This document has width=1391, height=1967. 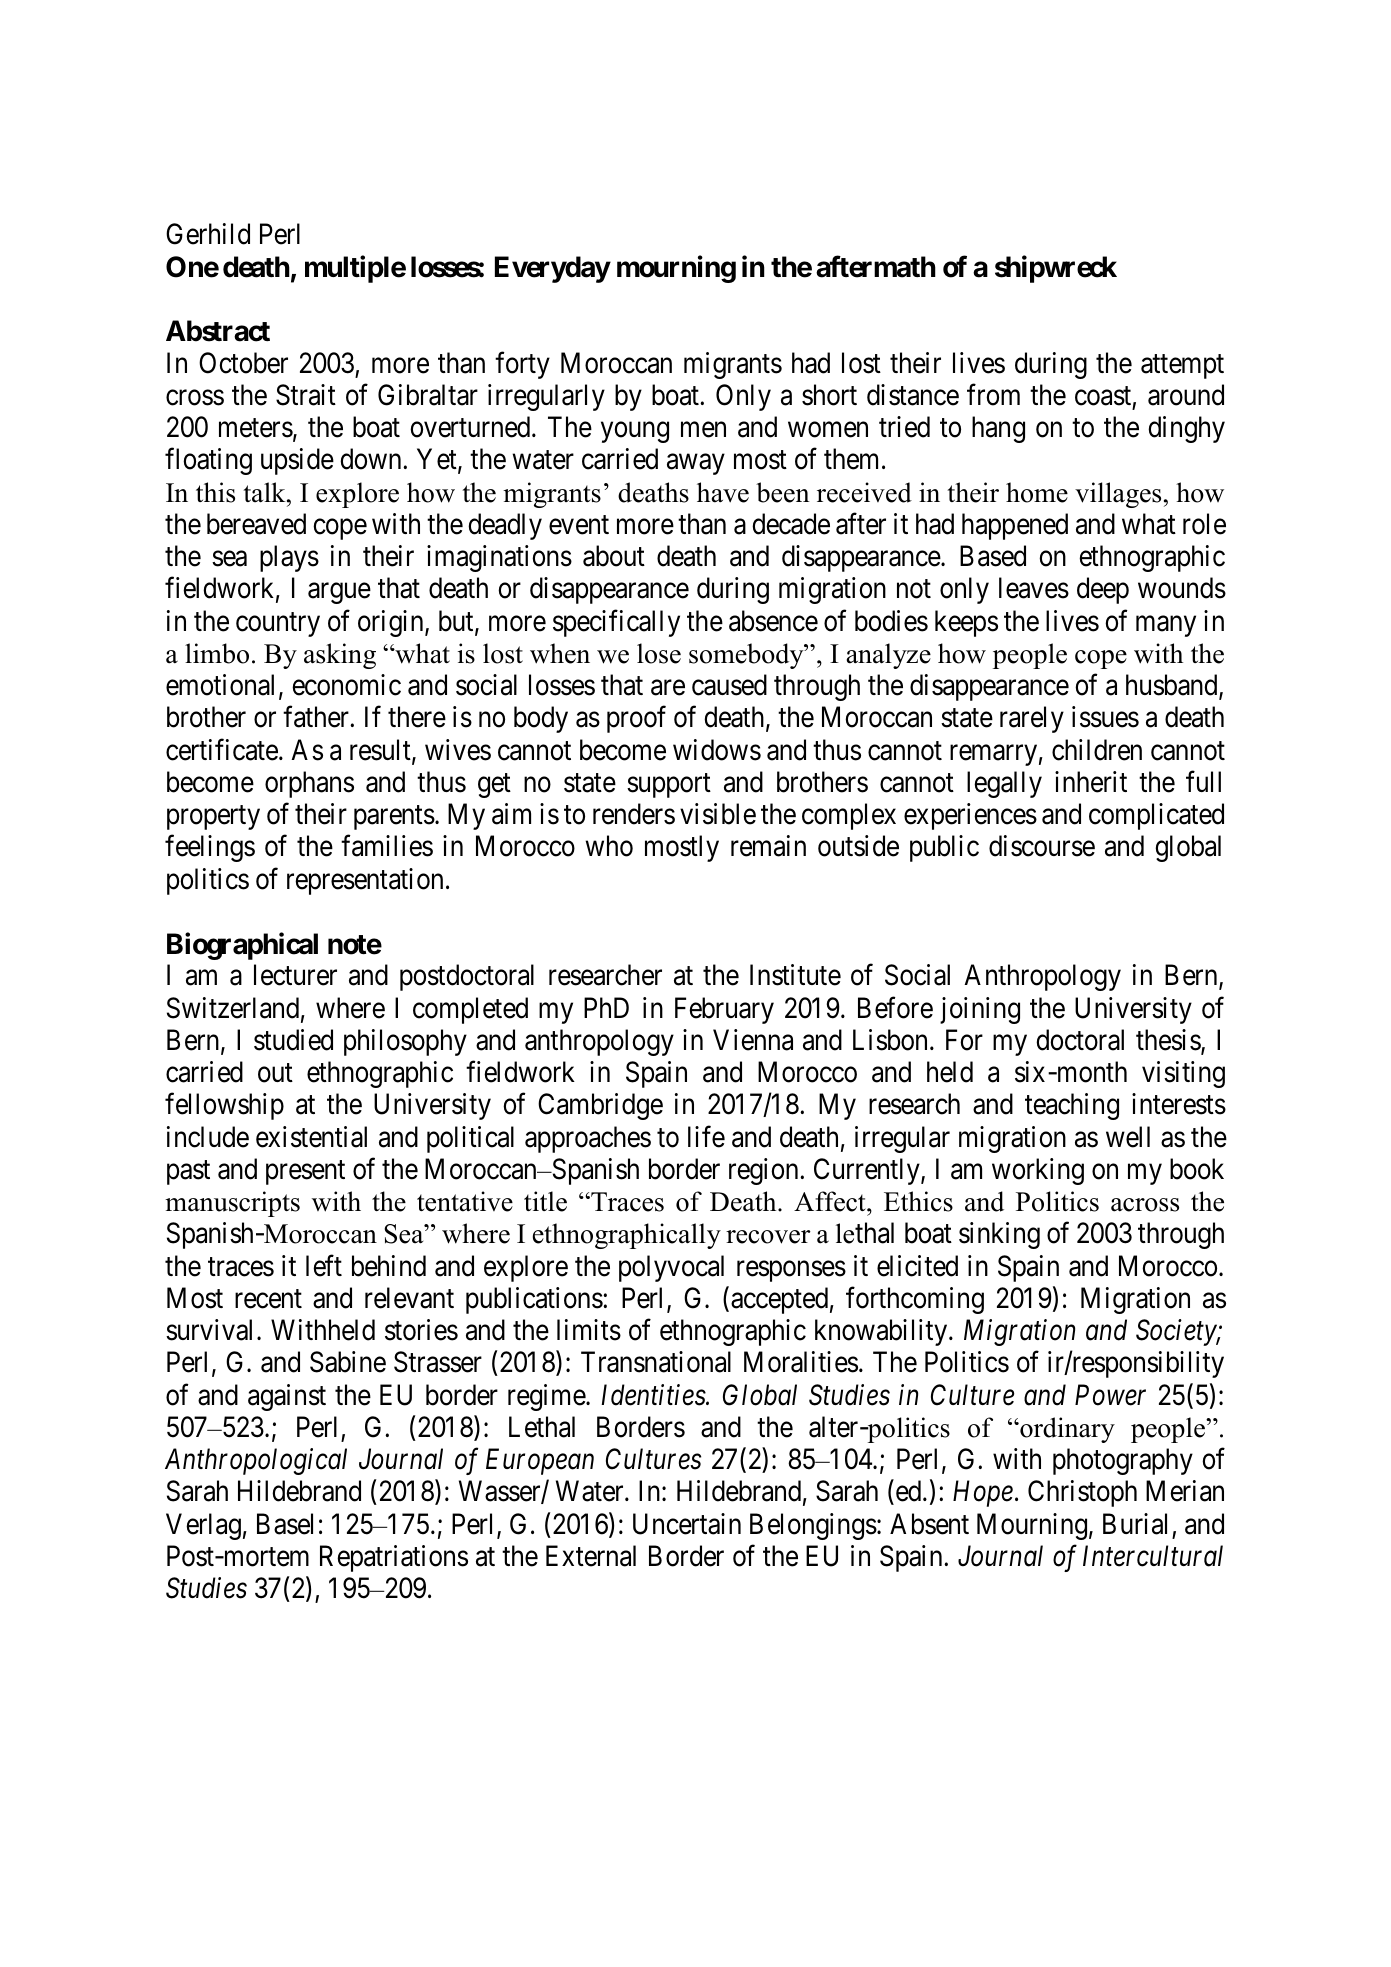 I want to click on discourse, so click(x=1042, y=846).
